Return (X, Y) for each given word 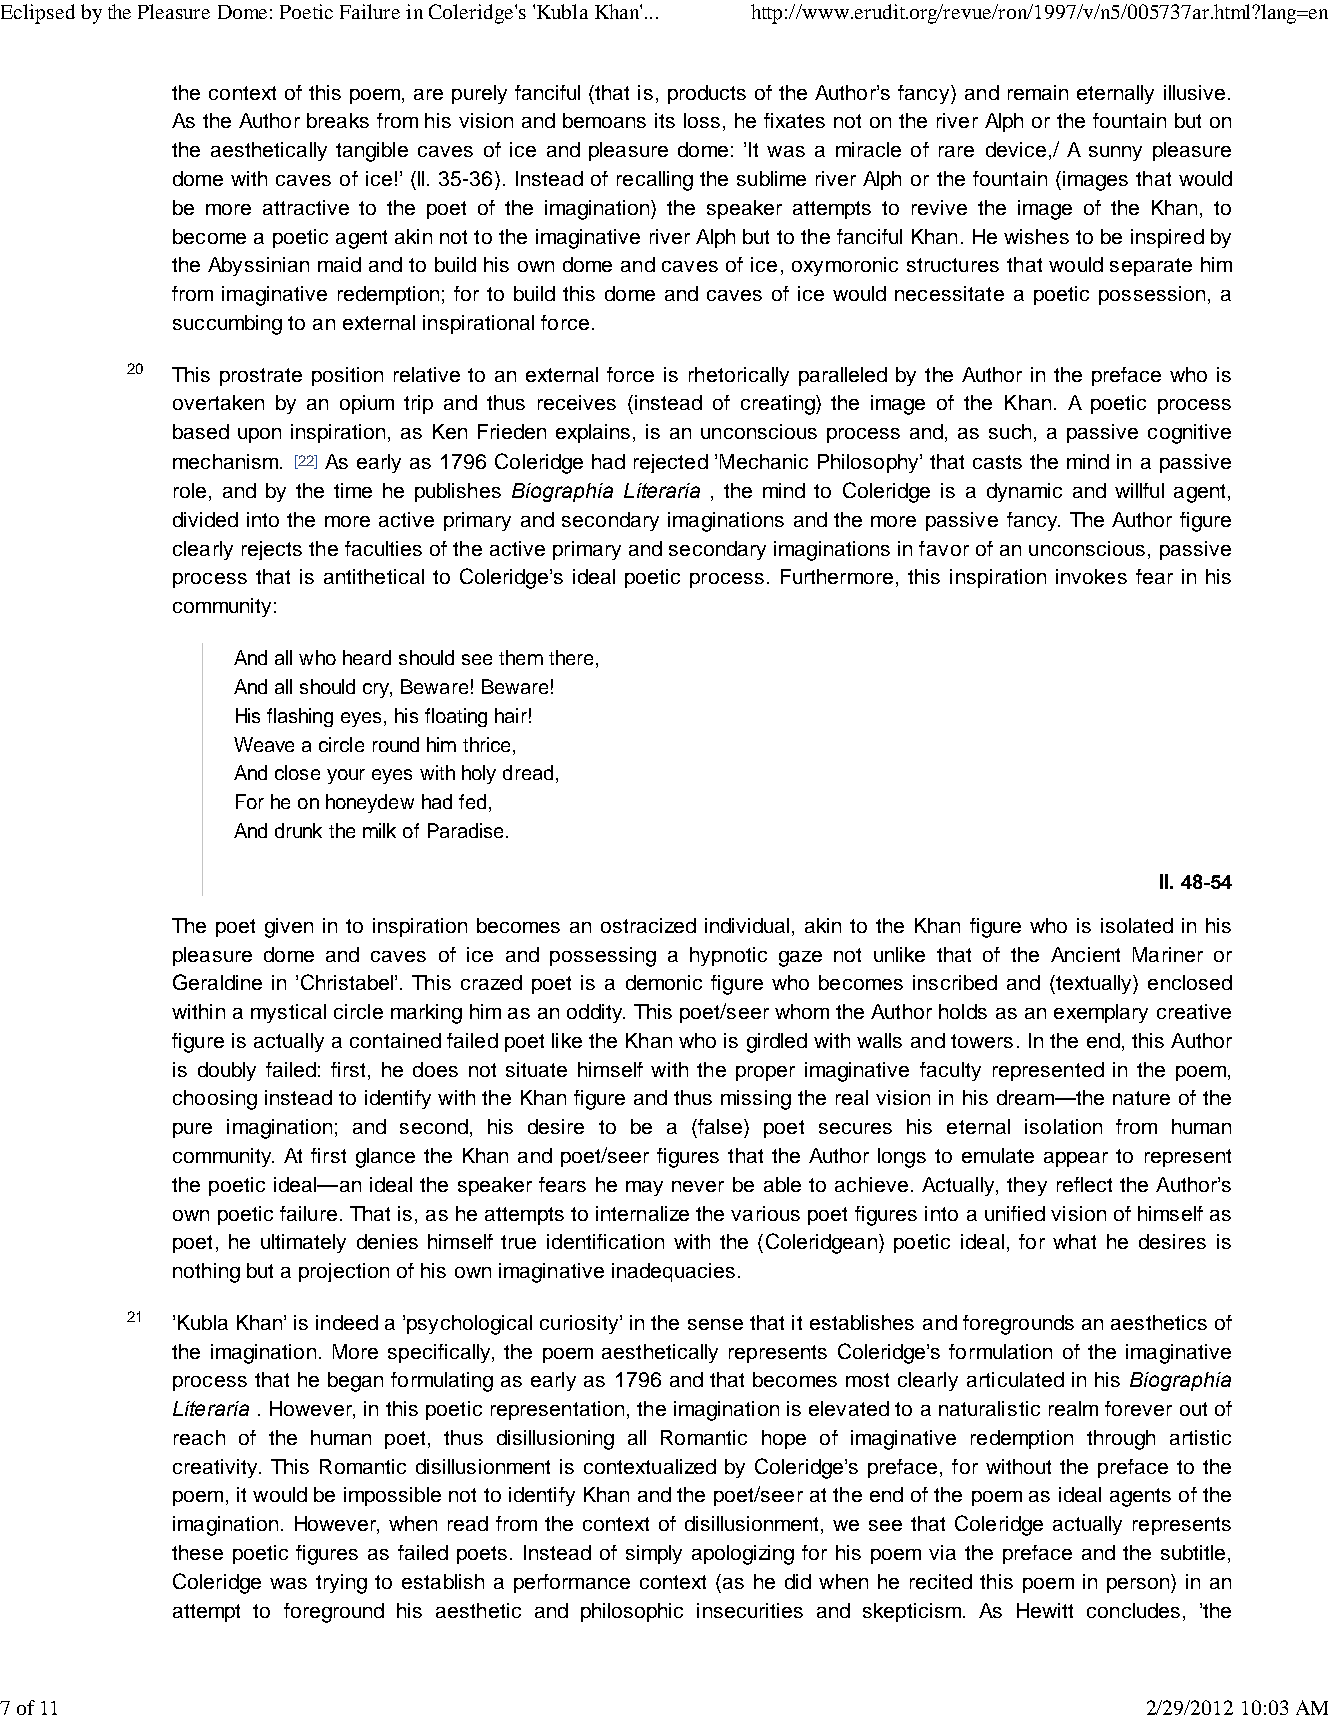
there (571, 657)
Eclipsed (38, 14)
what (1074, 1241)
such (1012, 433)
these (197, 1552)
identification (605, 1241)
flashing (300, 717)
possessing (603, 957)
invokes (1091, 576)
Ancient (1085, 954)
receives (577, 402)
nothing (206, 1273)
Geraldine (217, 982)
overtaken (218, 402)
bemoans (604, 120)
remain (1038, 92)
